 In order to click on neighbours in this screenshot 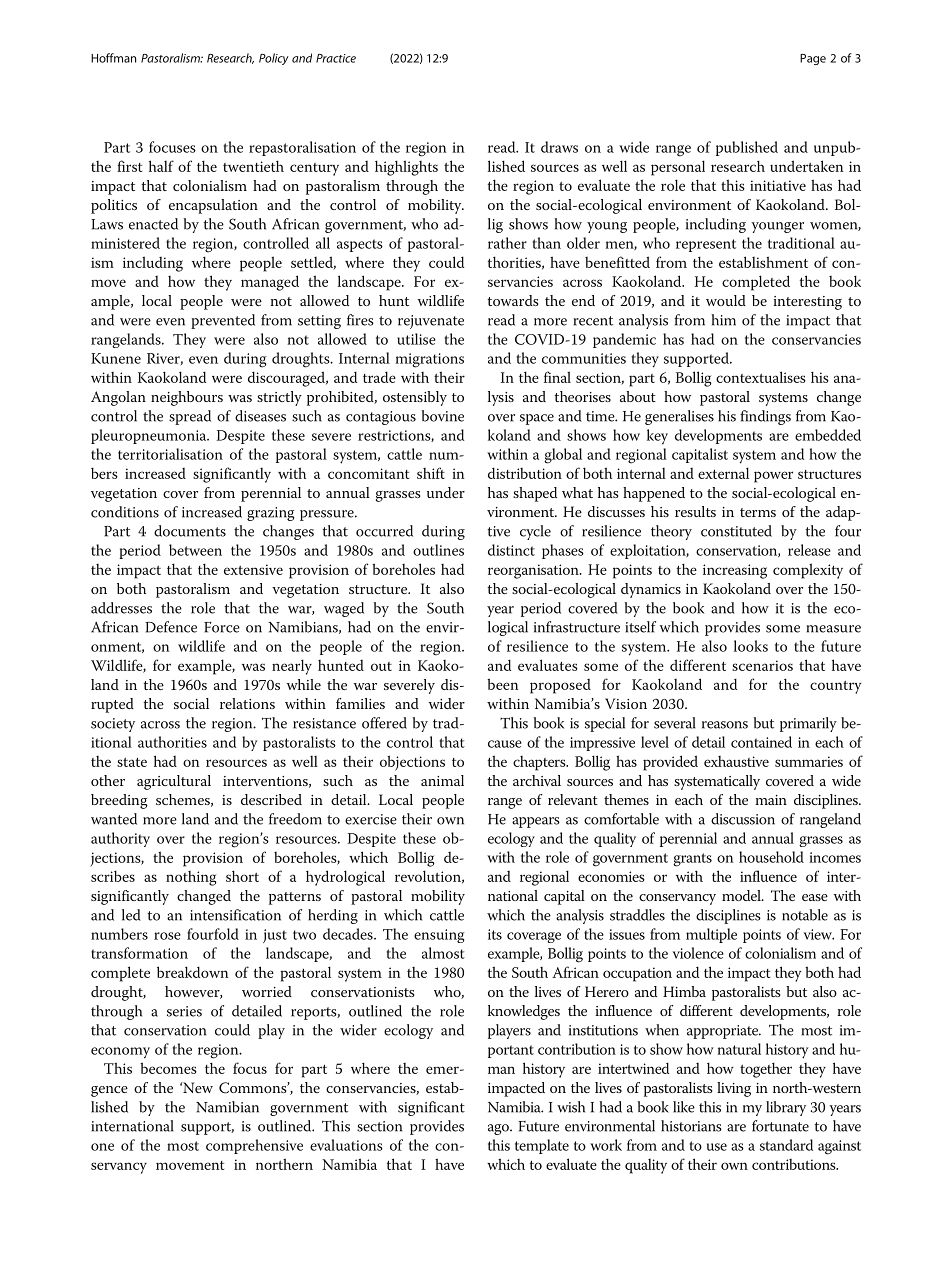, I will do `click(187, 398)`.
